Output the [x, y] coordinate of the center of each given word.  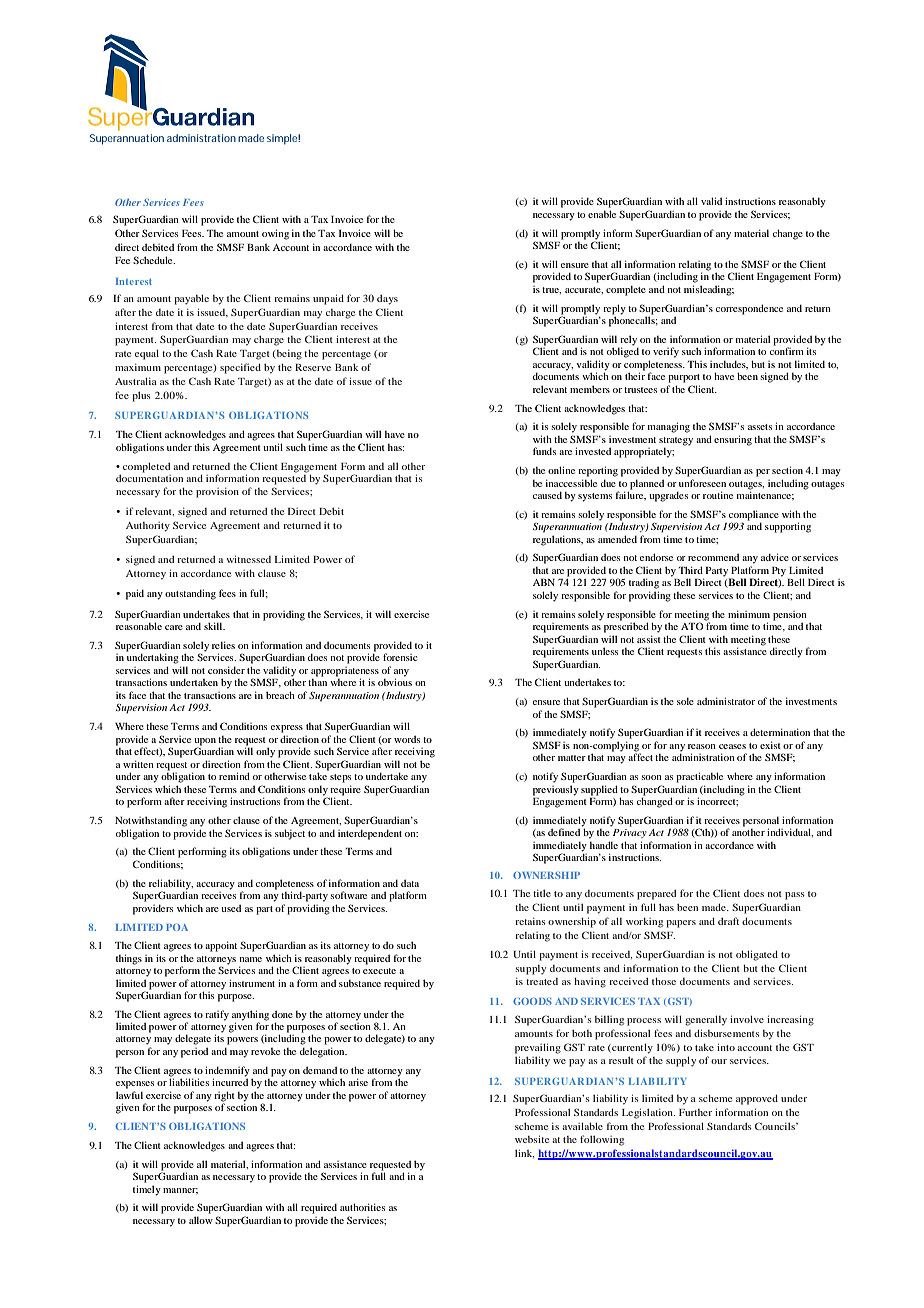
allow [201, 1220]
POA [177, 927]
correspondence [749, 309]
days [387, 299]
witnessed [248, 559]
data [410, 883]
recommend [713, 557]
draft [728, 921]
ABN [544, 582]
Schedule [154, 260]
